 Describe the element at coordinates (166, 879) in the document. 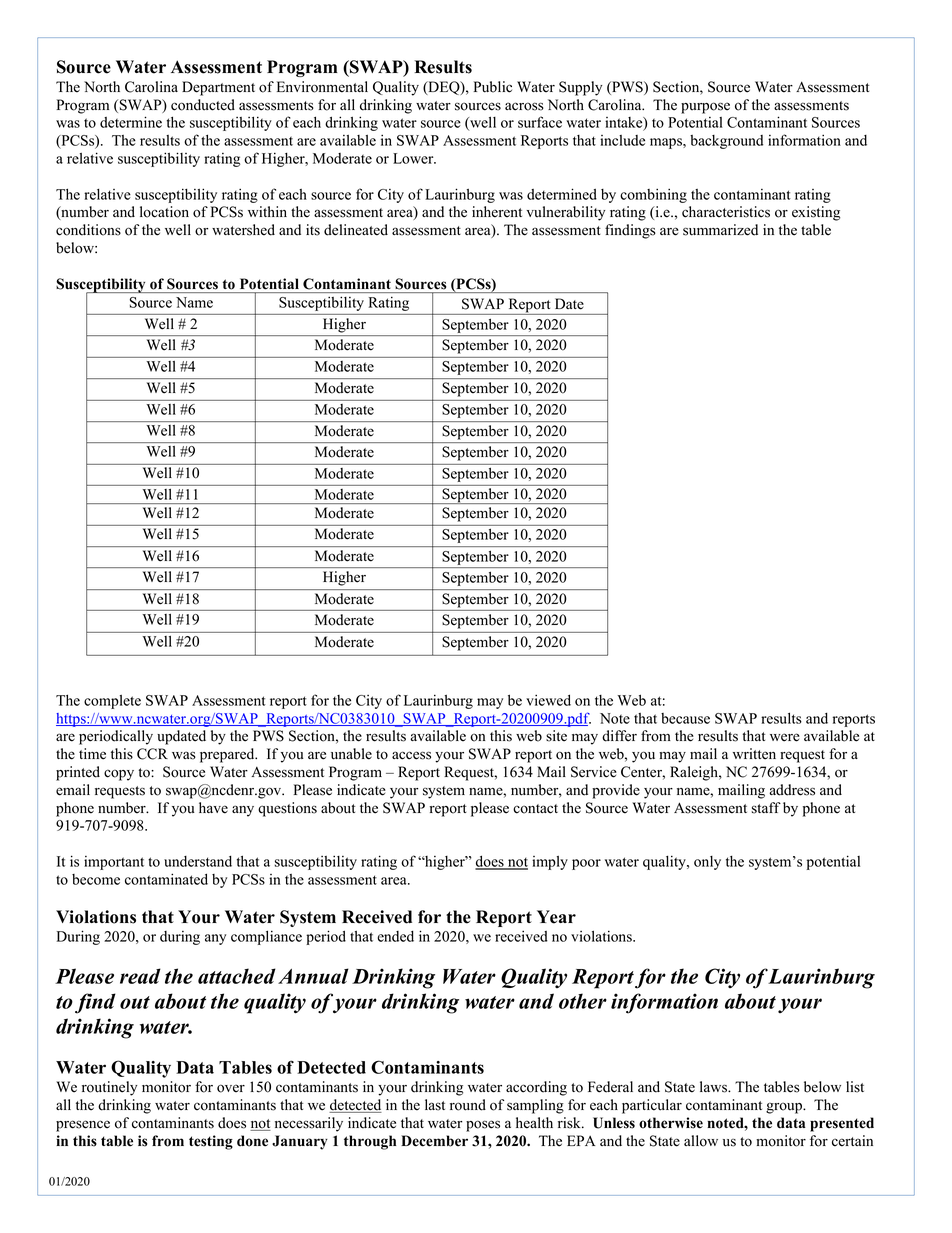

I see `contaminated` at that location.
